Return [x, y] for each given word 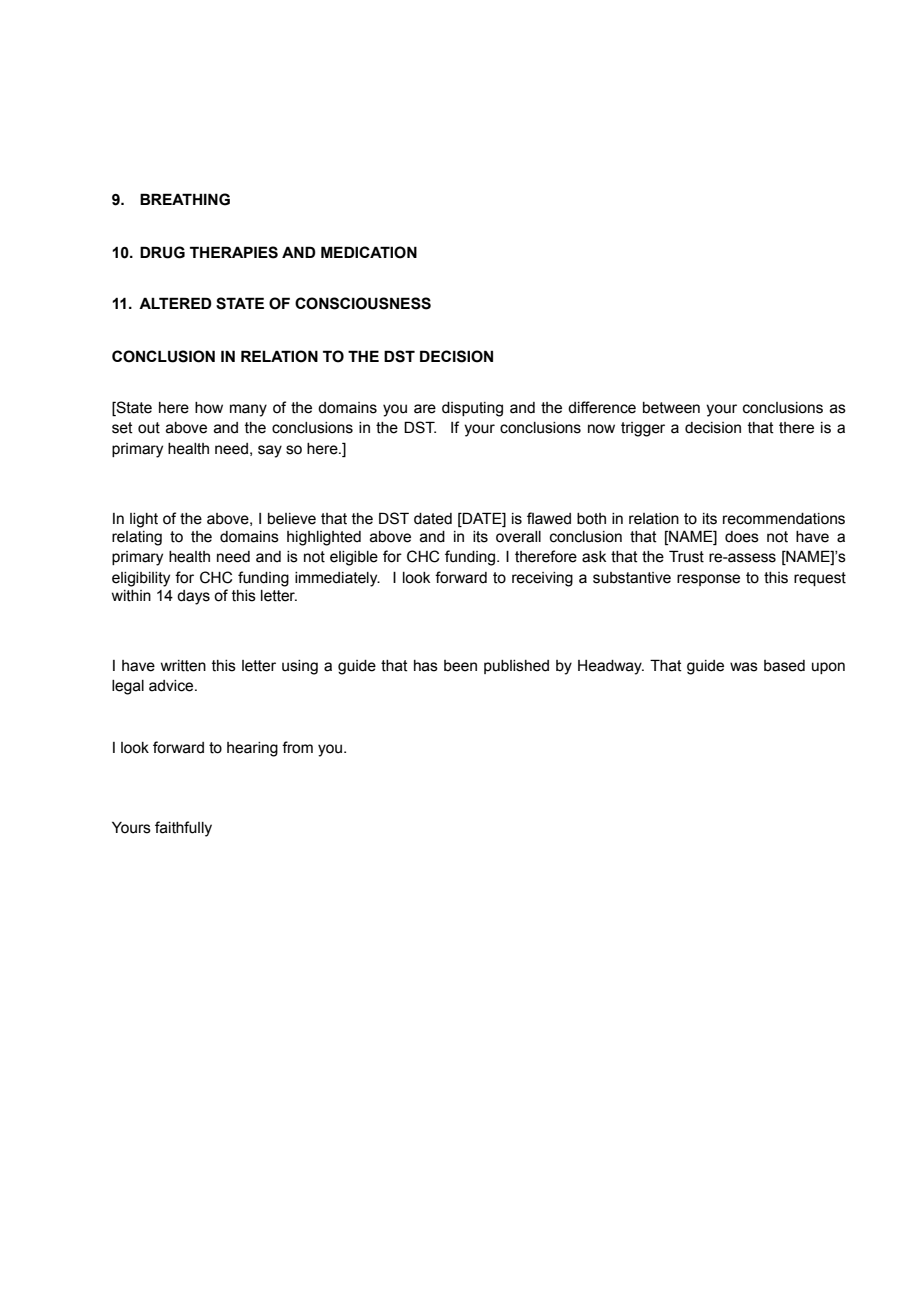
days [193, 597]
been [460, 666]
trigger [643, 429]
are [425, 409]
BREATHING [185, 199]
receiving [542, 579]
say [270, 451]
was [744, 667]
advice [172, 686]
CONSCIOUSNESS [363, 303]
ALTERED [175, 303]
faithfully [183, 829]
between [671, 408]
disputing [472, 409]
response [708, 580]
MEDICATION [369, 252]
